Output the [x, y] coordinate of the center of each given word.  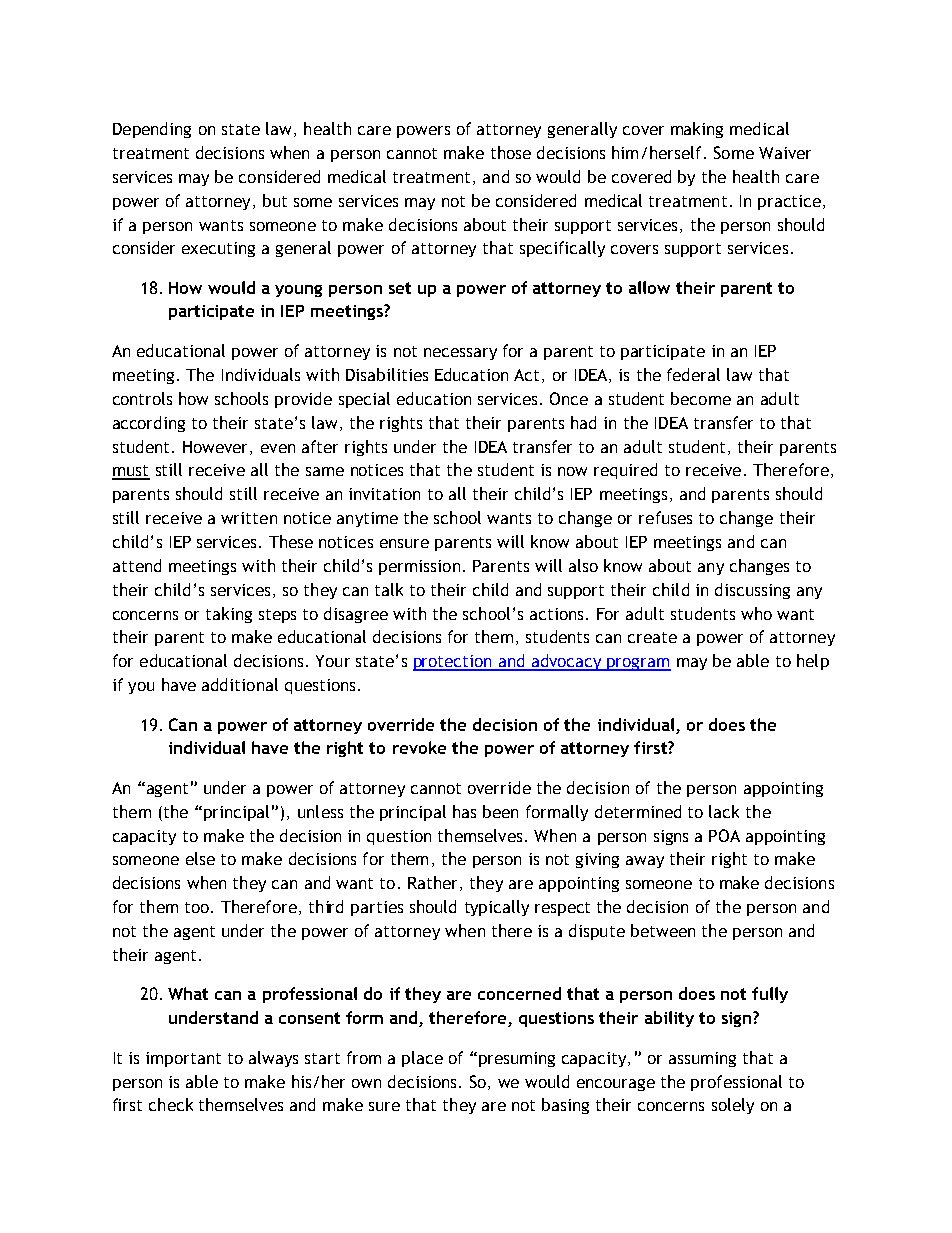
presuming [517, 1059]
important [183, 1059]
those [511, 152]
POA [724, 835]
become [701, 398]
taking [229, 615]
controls [142, 398]
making [697, 130]
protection [453, 663]
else [200, 858]
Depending [152, 130]
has [464, 811]
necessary [460, 354]
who [756, 613]
